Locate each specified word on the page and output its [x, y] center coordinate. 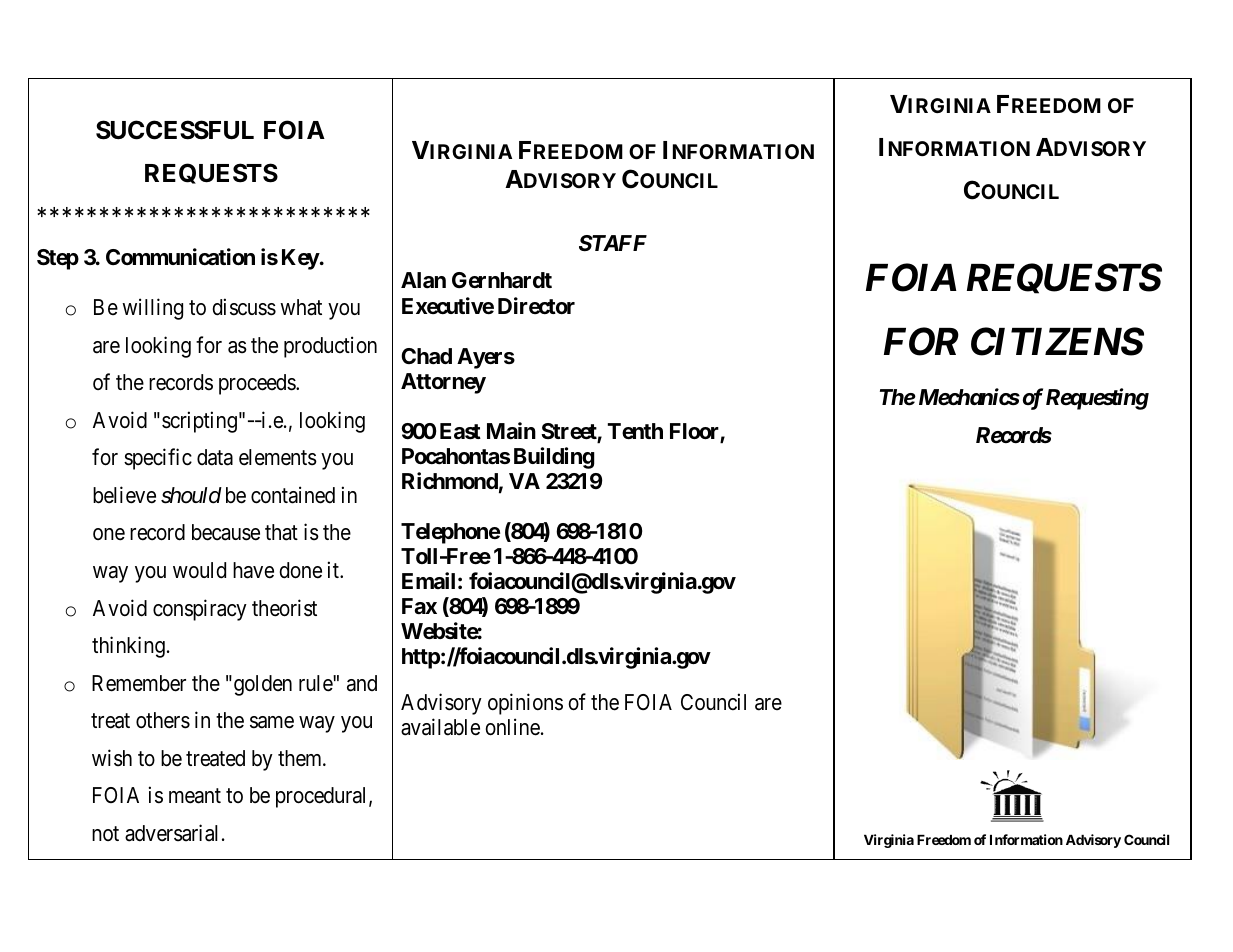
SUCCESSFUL [175, 130]
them [301, 758]
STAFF [613, 243]
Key [301, 259]
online [512, 727]
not [105, 833]
